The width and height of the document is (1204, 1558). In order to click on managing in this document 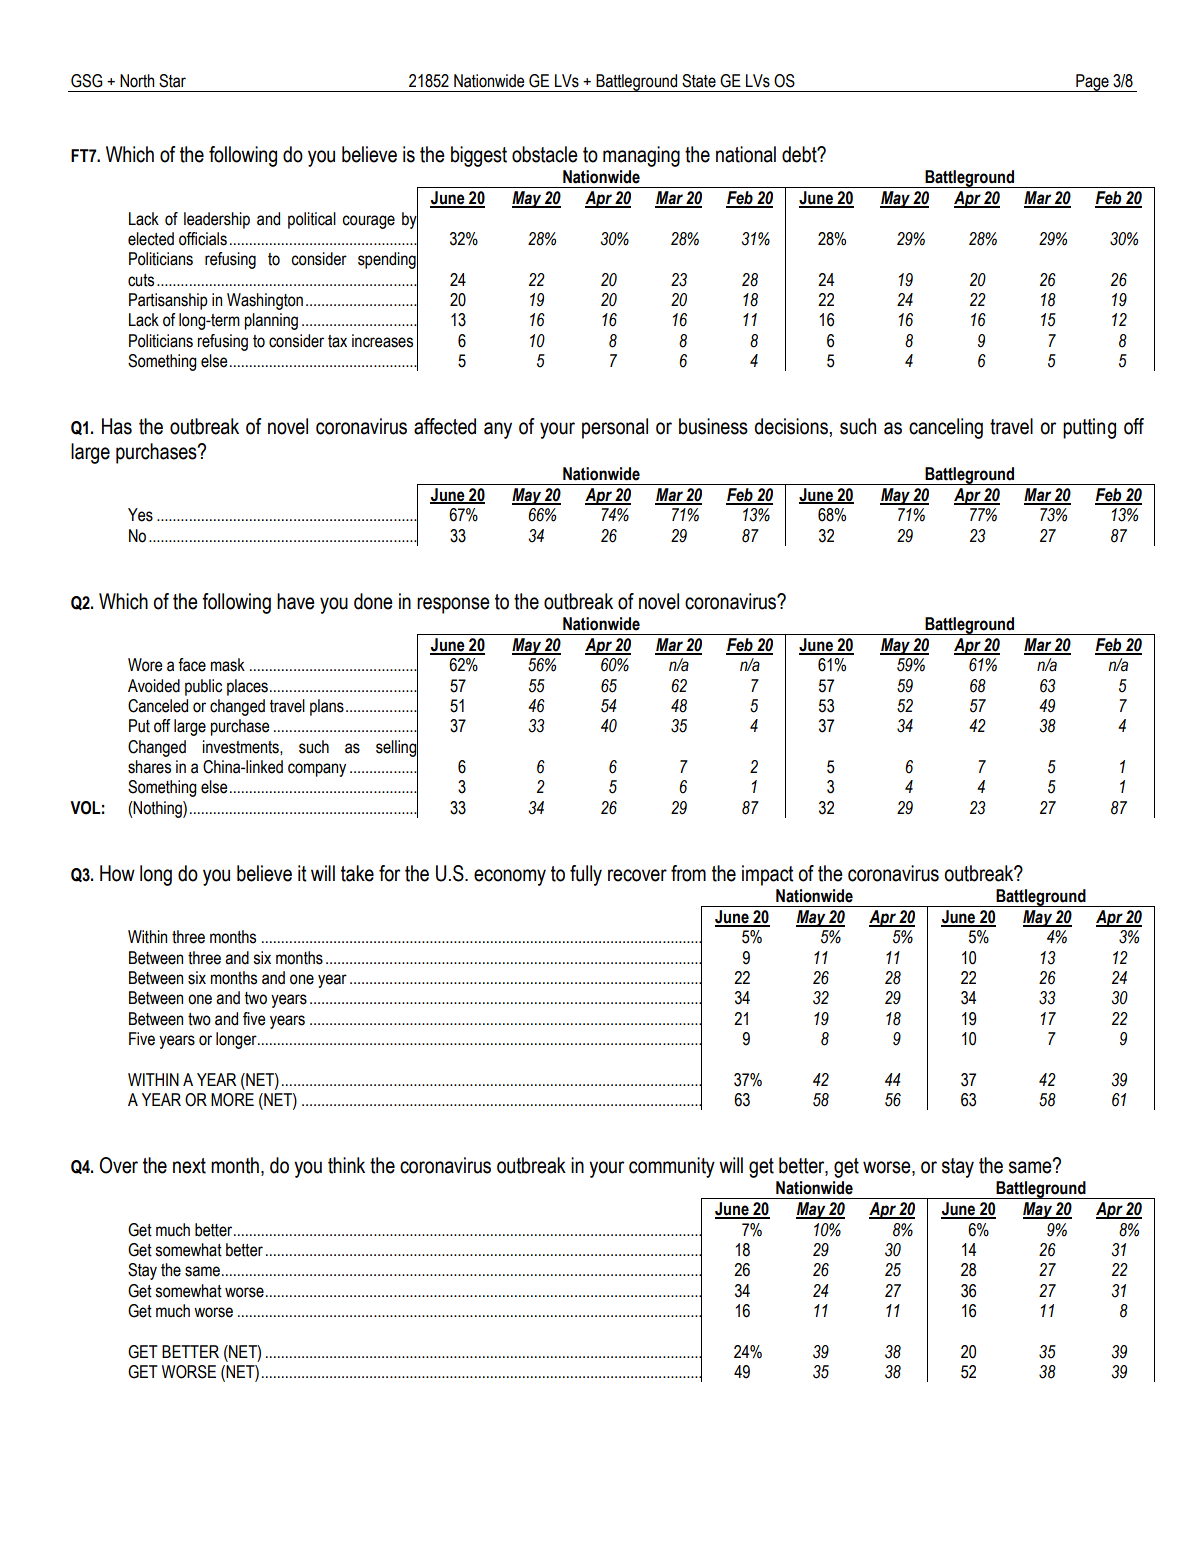, I will do `click(641, 156)`.
